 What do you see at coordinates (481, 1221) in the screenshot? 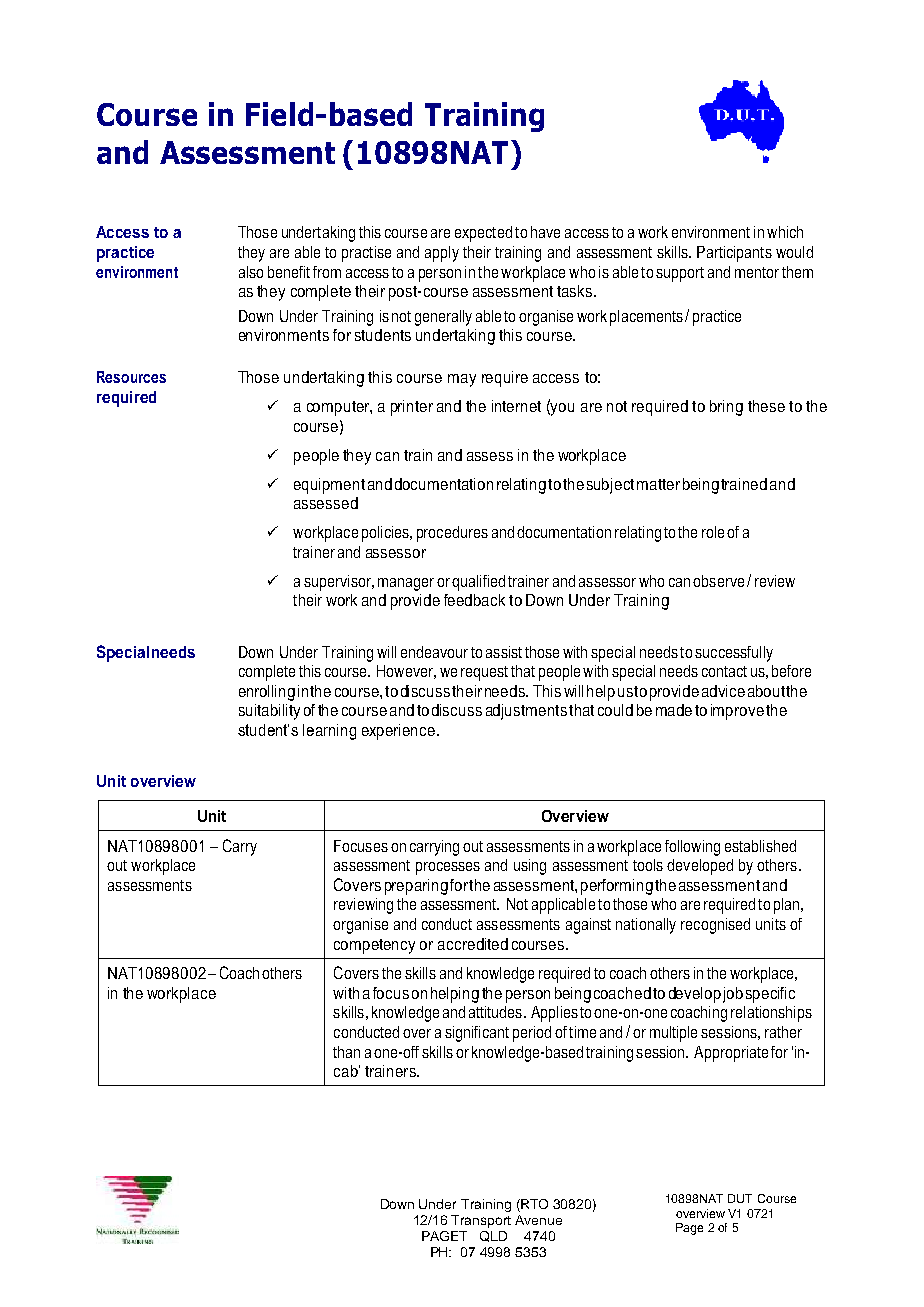
I see `Transport` at bounding box center [481, 1221].
